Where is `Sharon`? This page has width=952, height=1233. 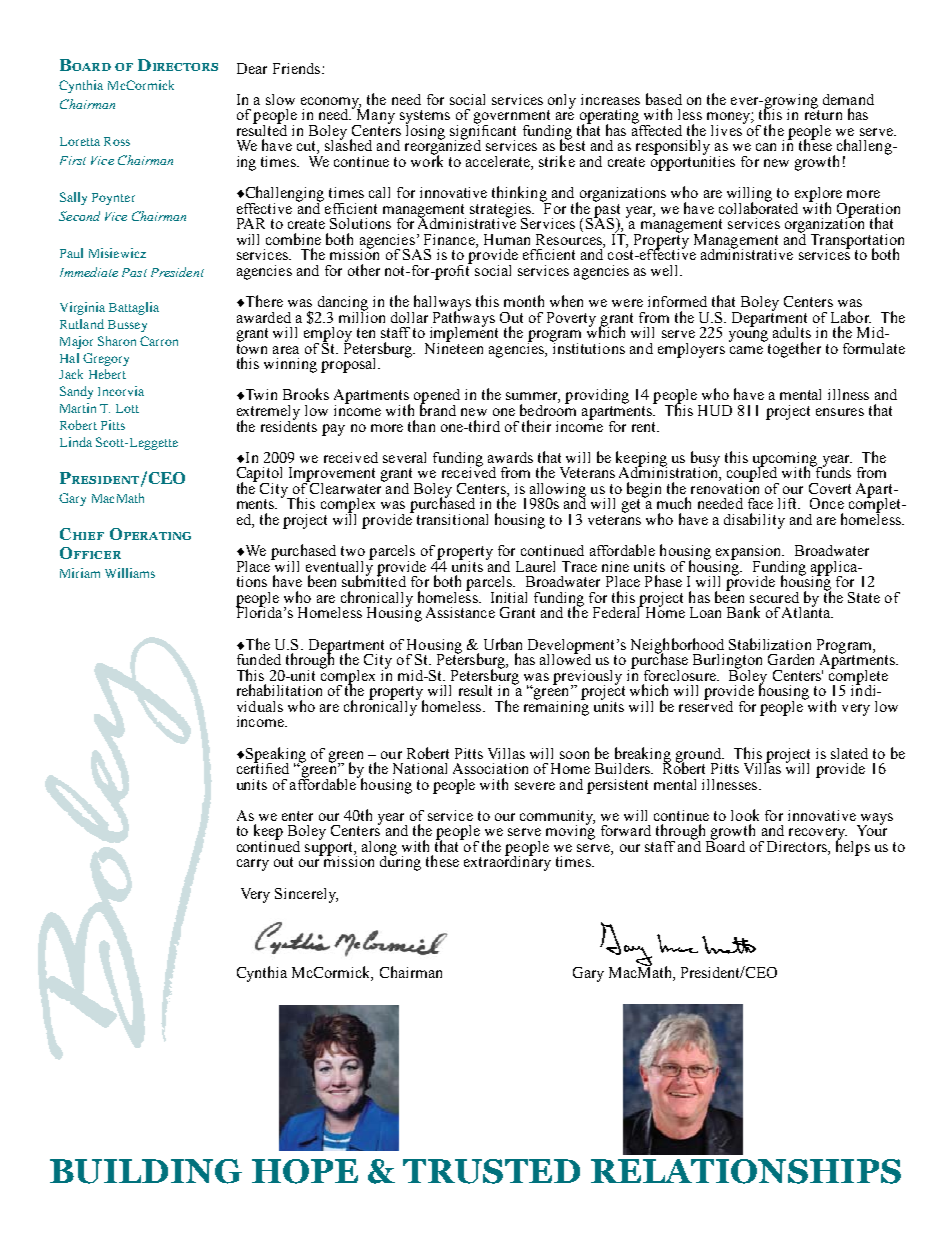 Sharon is located at coordinates (117, 341).
